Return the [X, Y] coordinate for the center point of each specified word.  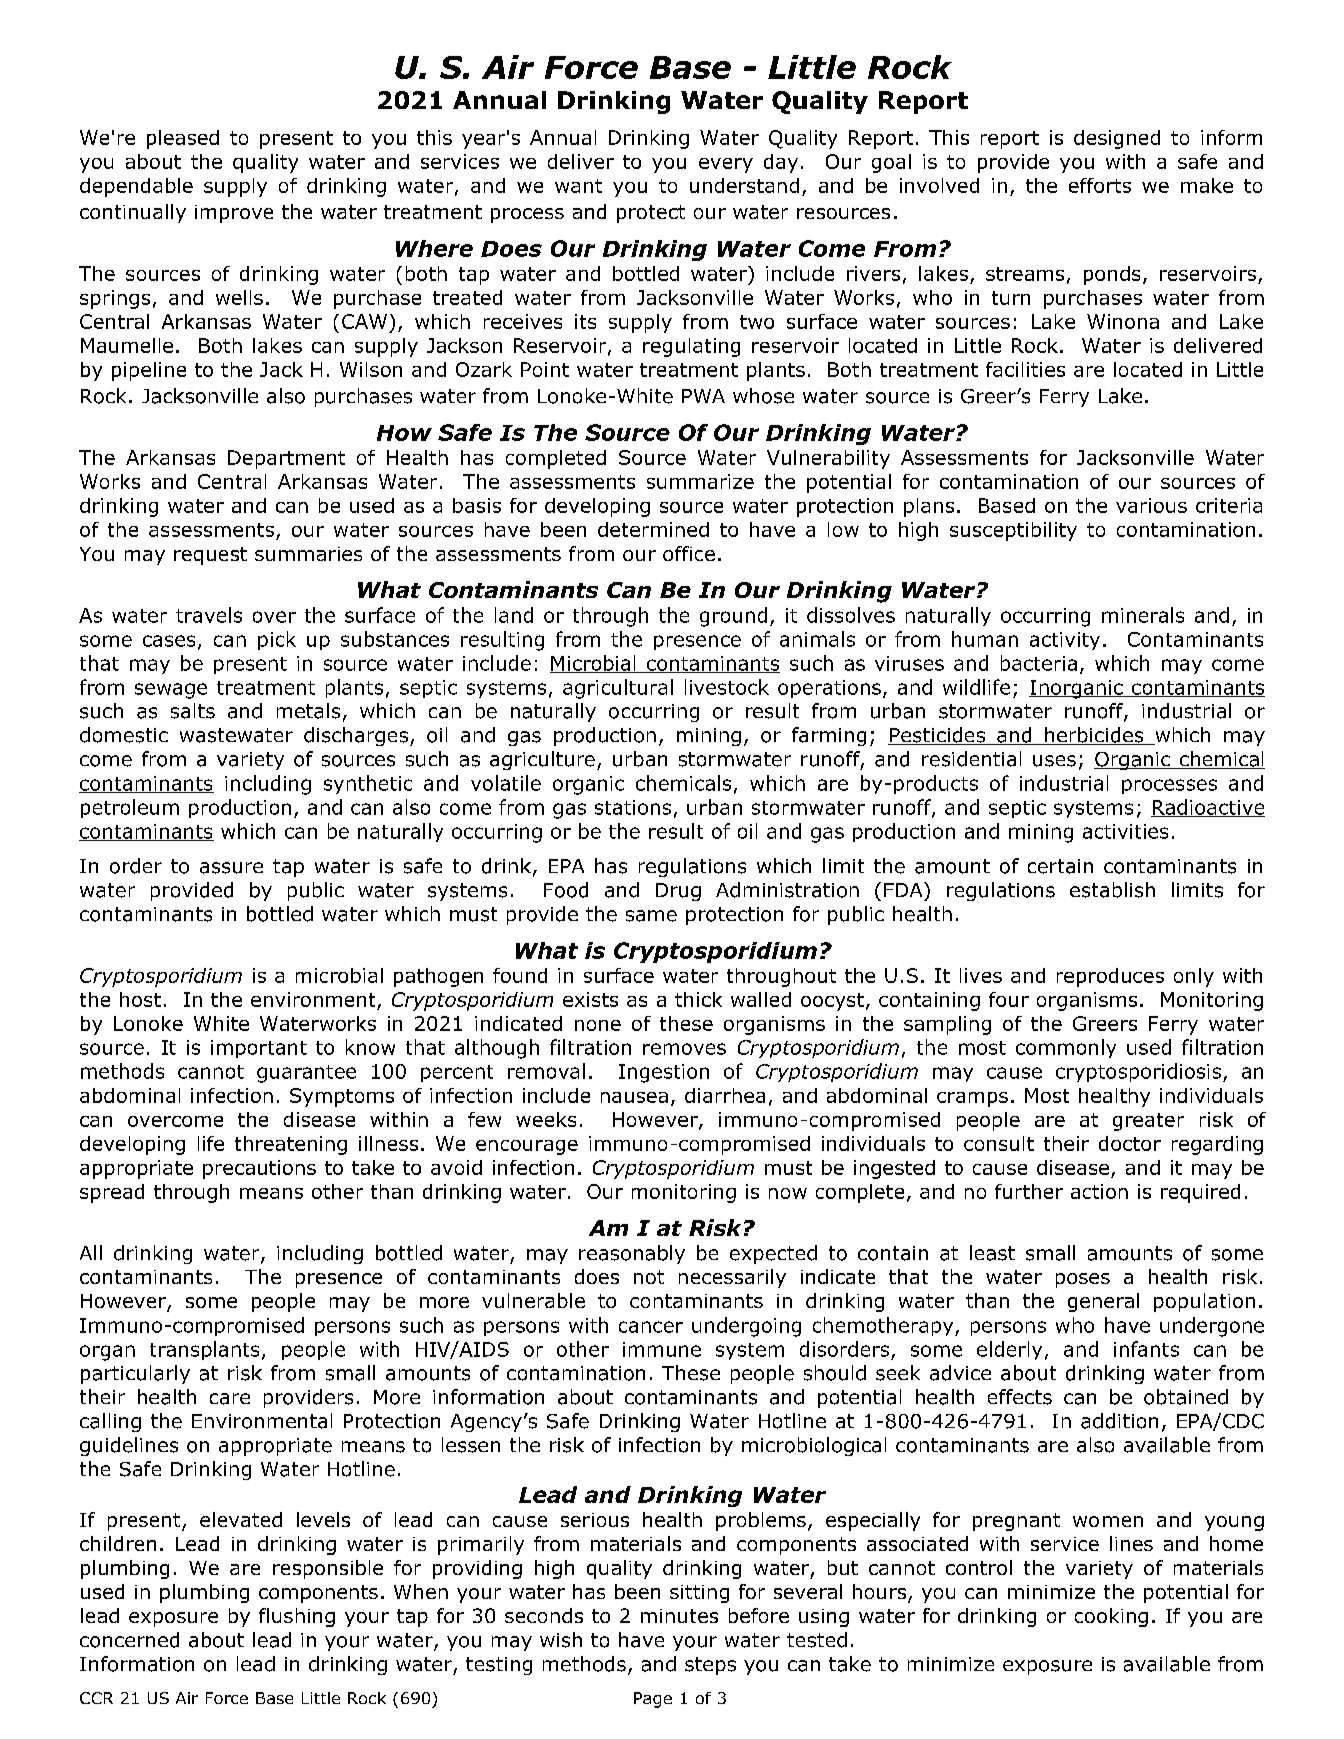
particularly [135, 1374]
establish [1112, 890]
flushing [297, 1617]
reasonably [632, 1254]
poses [1083, 1280]
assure [231, 868]
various [1151, 505]
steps [710, 1666]
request [210, 556]
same [651, 916]
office [689, 553]
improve [234, 214]
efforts [1100, 185]
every [726, 165]
